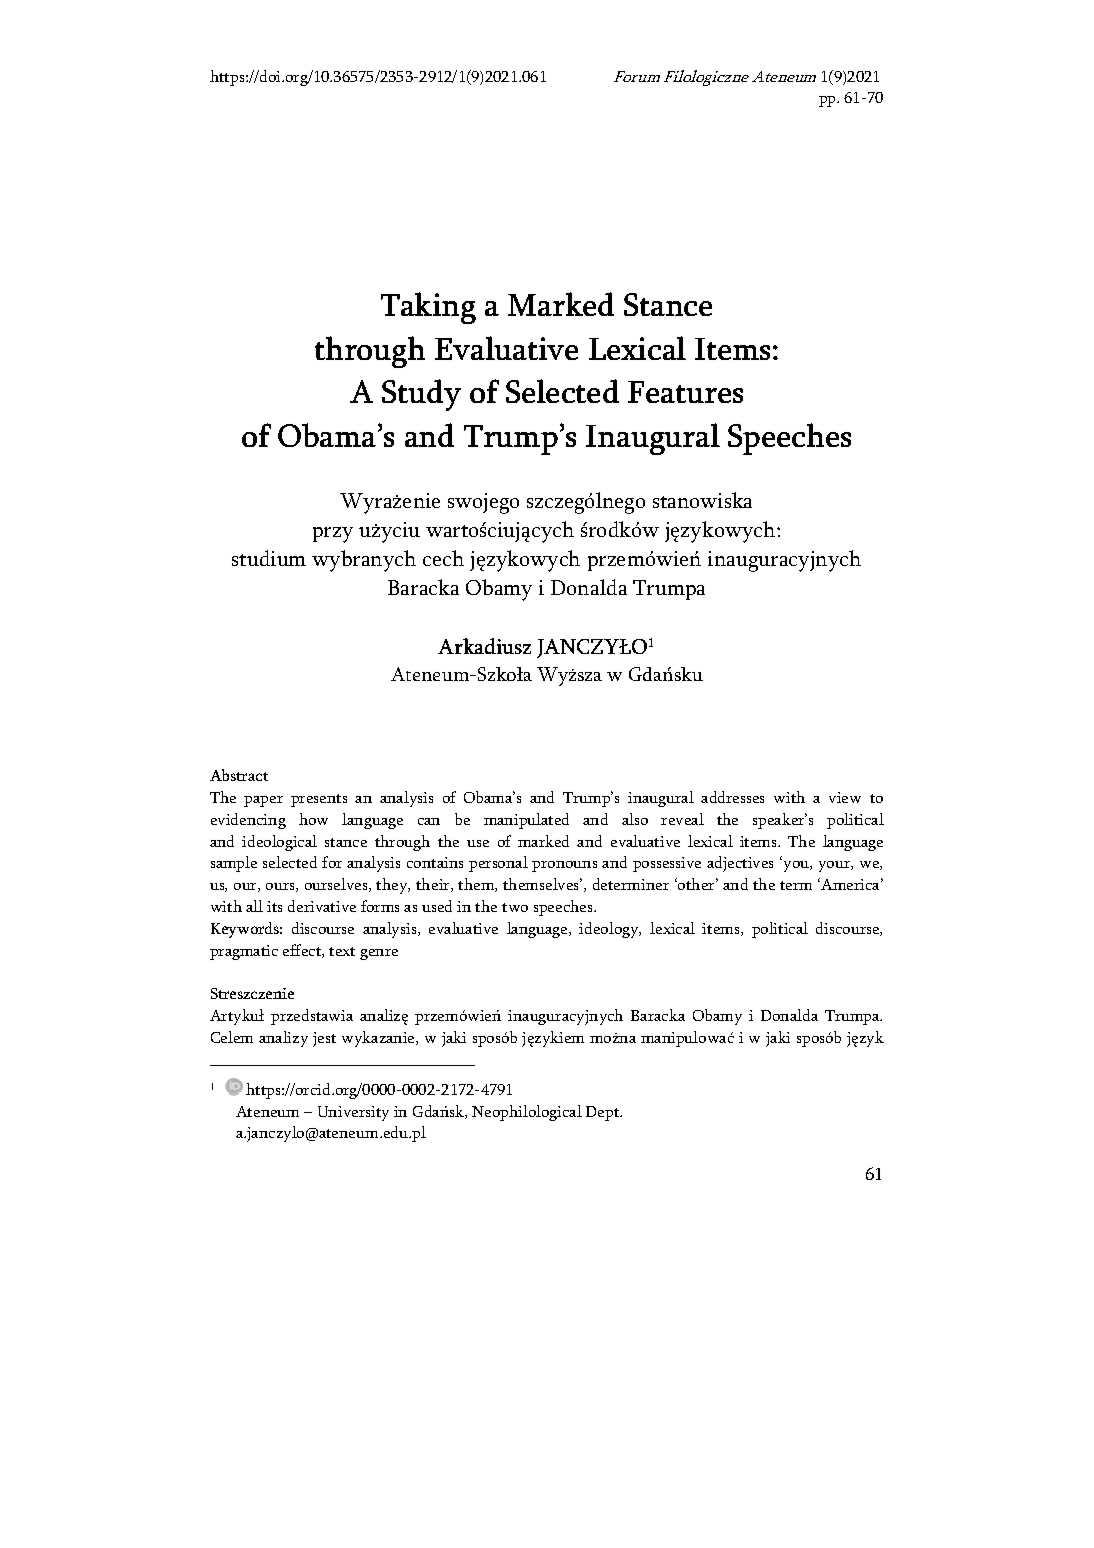 Image resolution: width=1094 pixels, height=1548 pixels. Describe the element at coordinates (239, 775) in the page. I see `Abstract` at that location.
